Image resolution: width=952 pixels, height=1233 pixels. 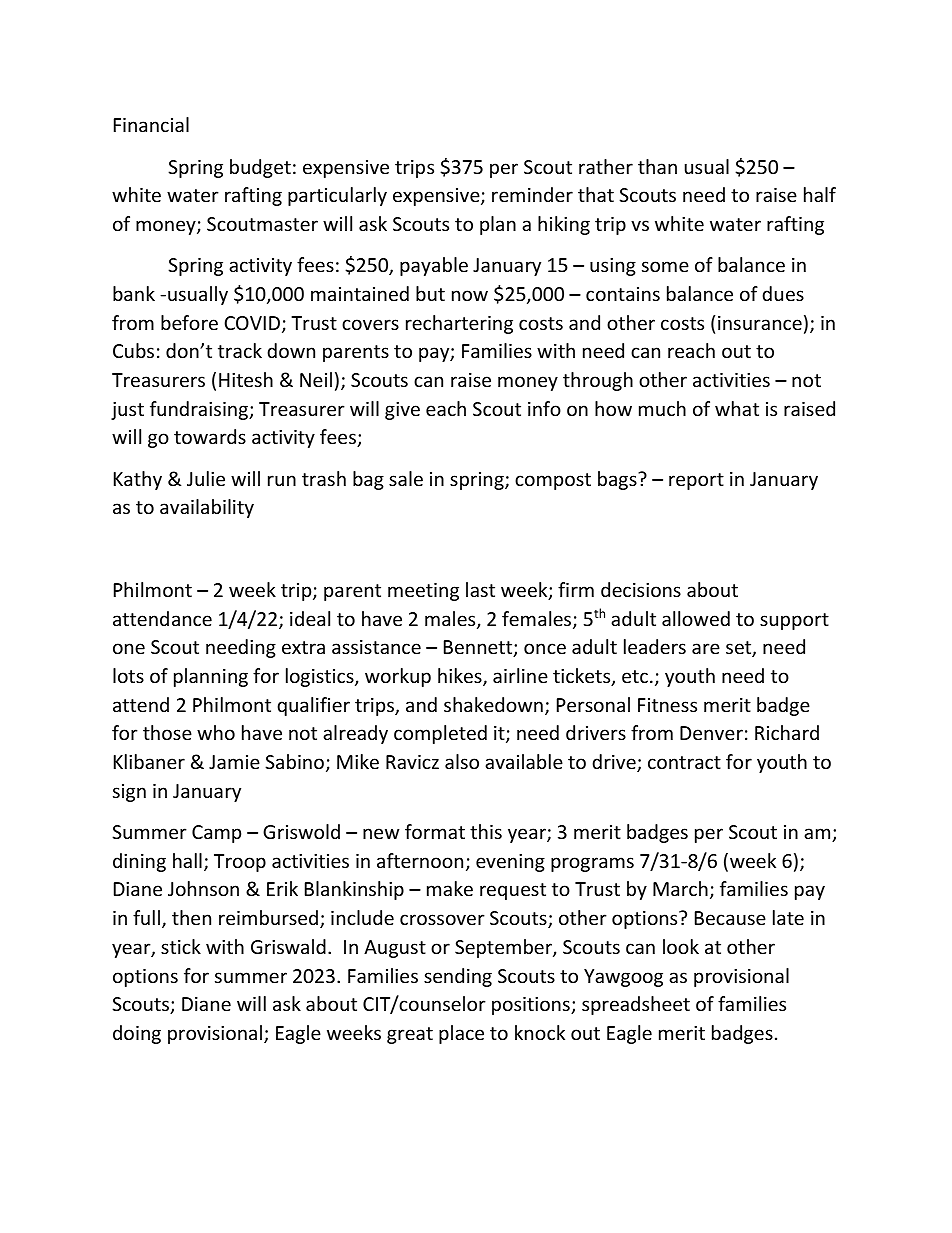 What do you see at coordinates (470, 295) in the screenshot?
I see `now` at bounding box center [470, 295].
